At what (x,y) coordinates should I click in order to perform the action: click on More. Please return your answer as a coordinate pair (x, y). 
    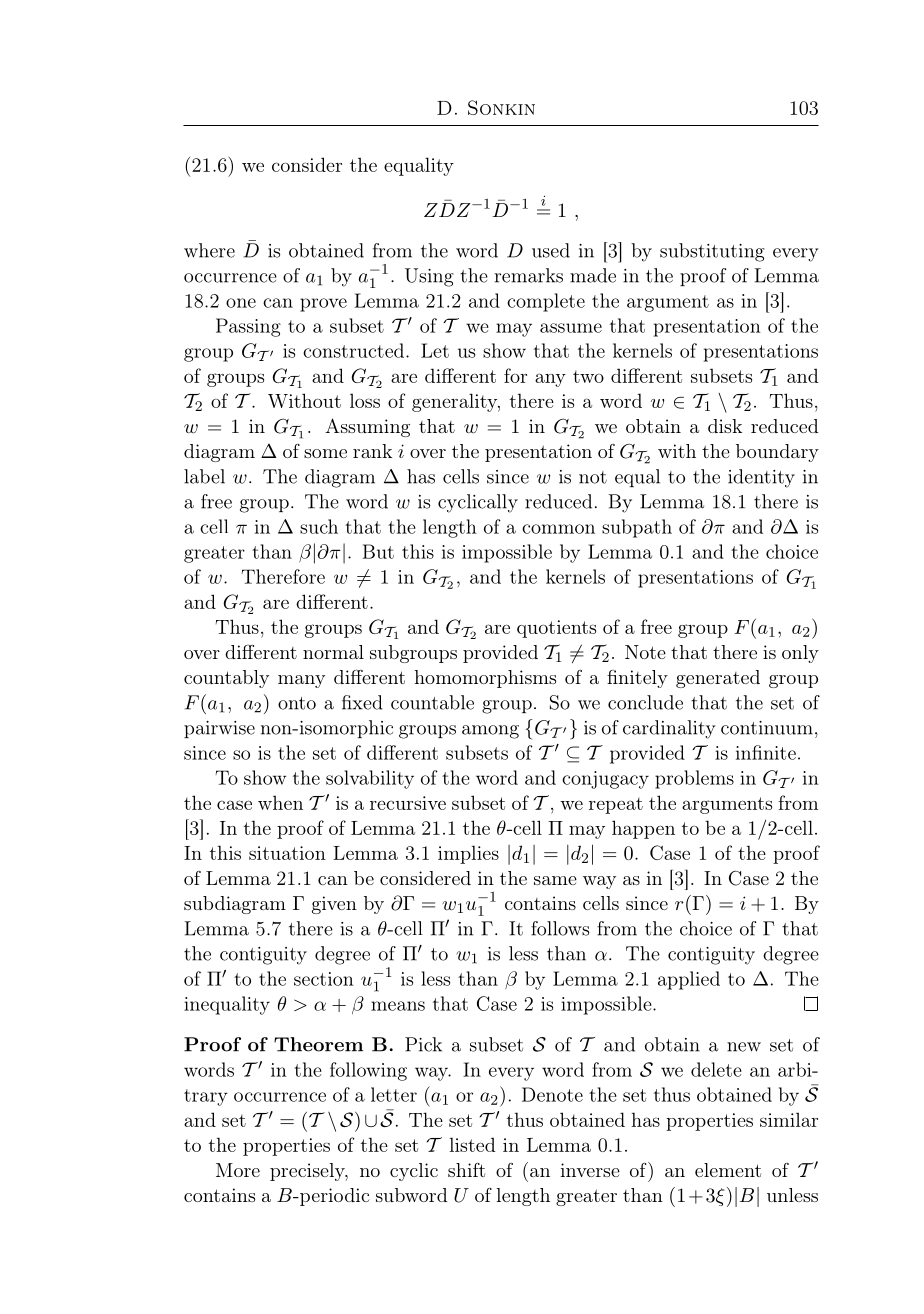
    Looking at the image, I should click on (238, 1170).
